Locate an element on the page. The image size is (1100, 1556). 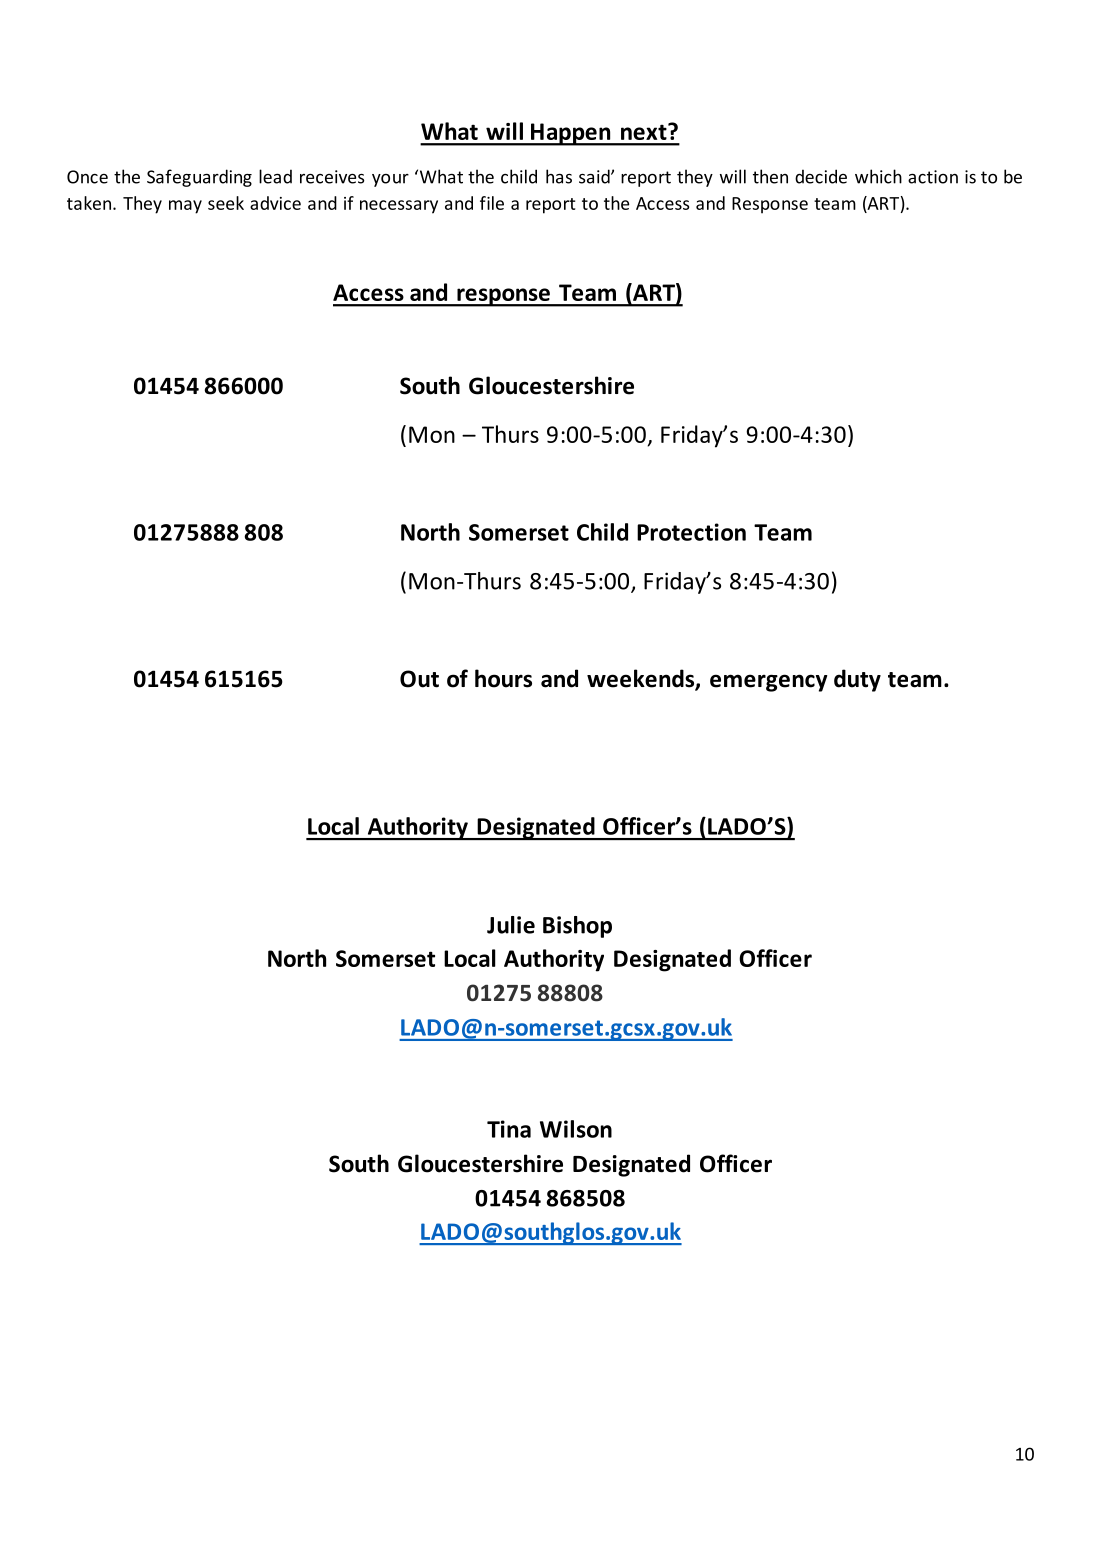
hours is located at coordinates (503, 678).
